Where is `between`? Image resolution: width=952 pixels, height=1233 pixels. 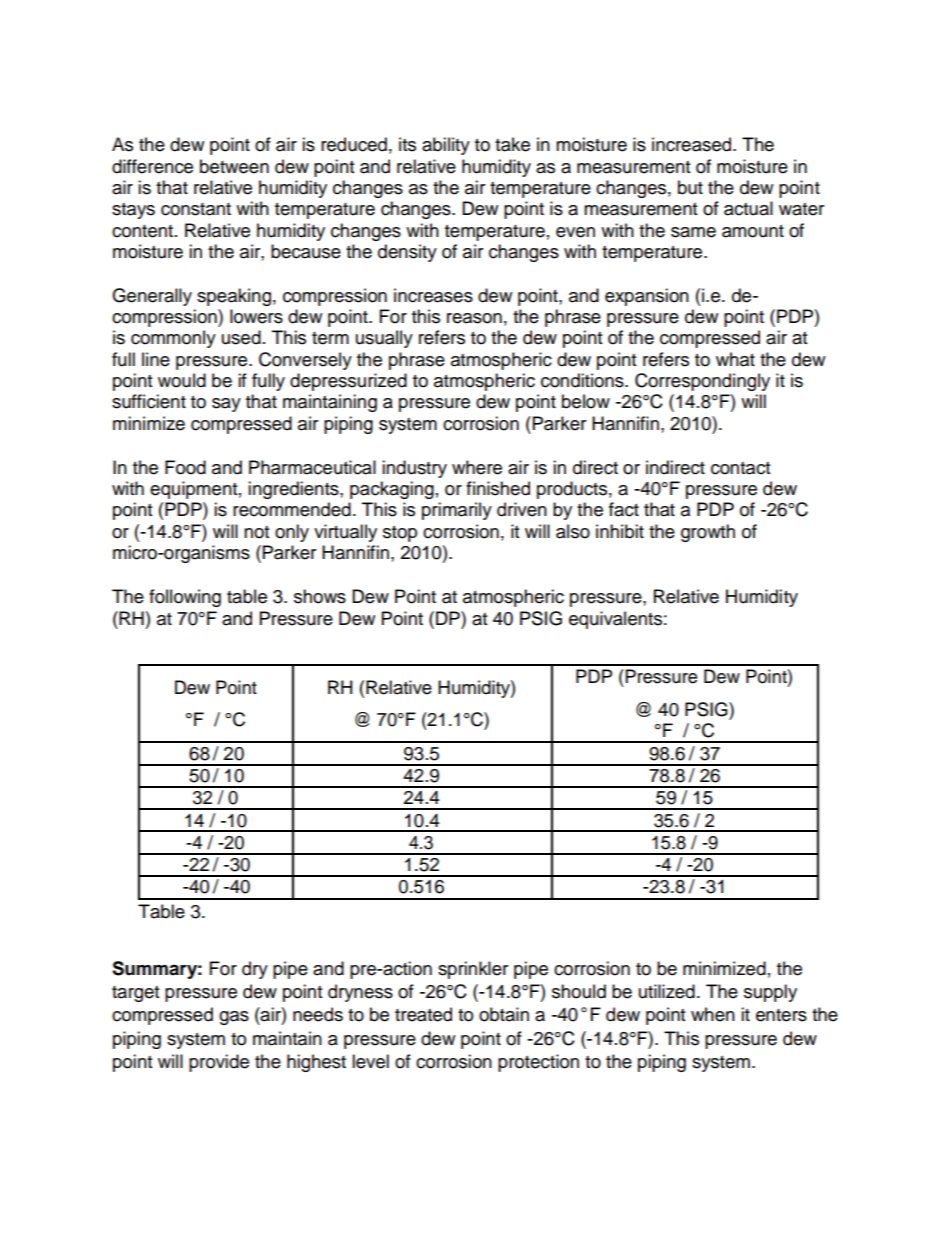 between is located at coordinates (234, 166).
